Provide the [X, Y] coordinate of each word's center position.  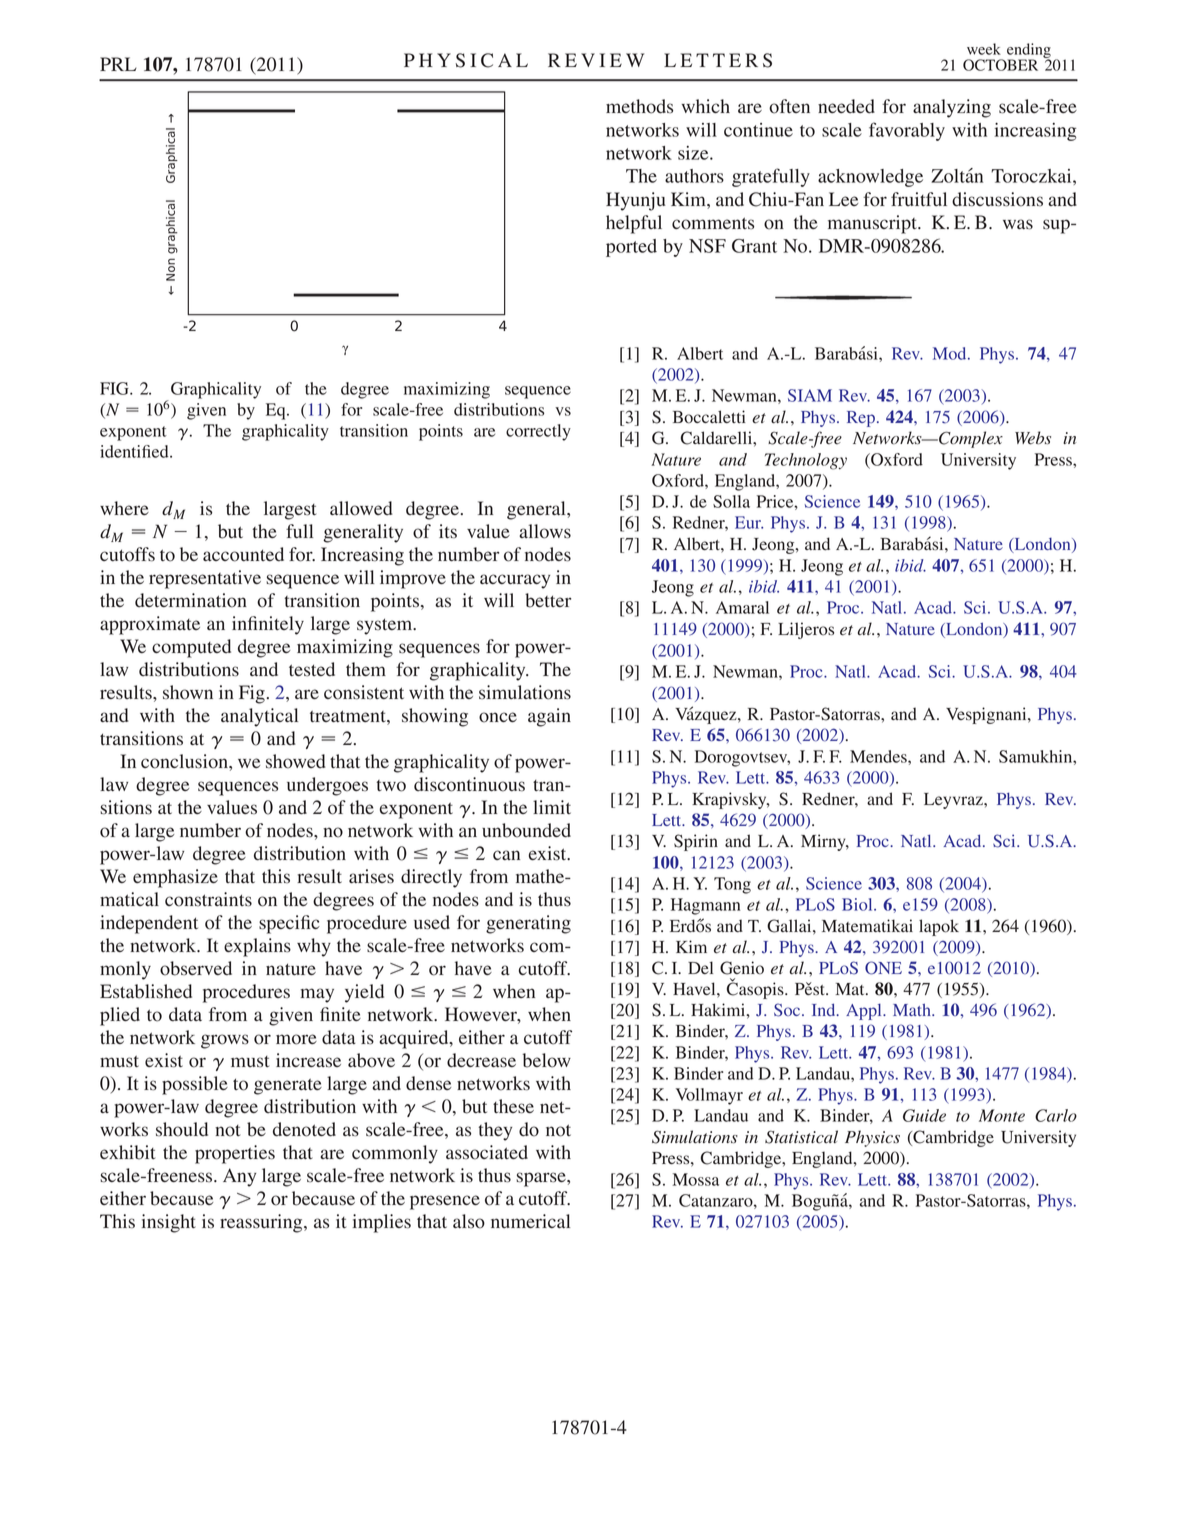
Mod [951, 353]
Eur [749, 522]
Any [239, 1177]
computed [191, 648]
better [548, 600]
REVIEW [596, 60]
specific [289, 924]
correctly [538, 432]
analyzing [952, 108]
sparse [542, 1179]
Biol [858, 904]
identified [135, 451]
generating [528, 924]
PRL [118, 64]
